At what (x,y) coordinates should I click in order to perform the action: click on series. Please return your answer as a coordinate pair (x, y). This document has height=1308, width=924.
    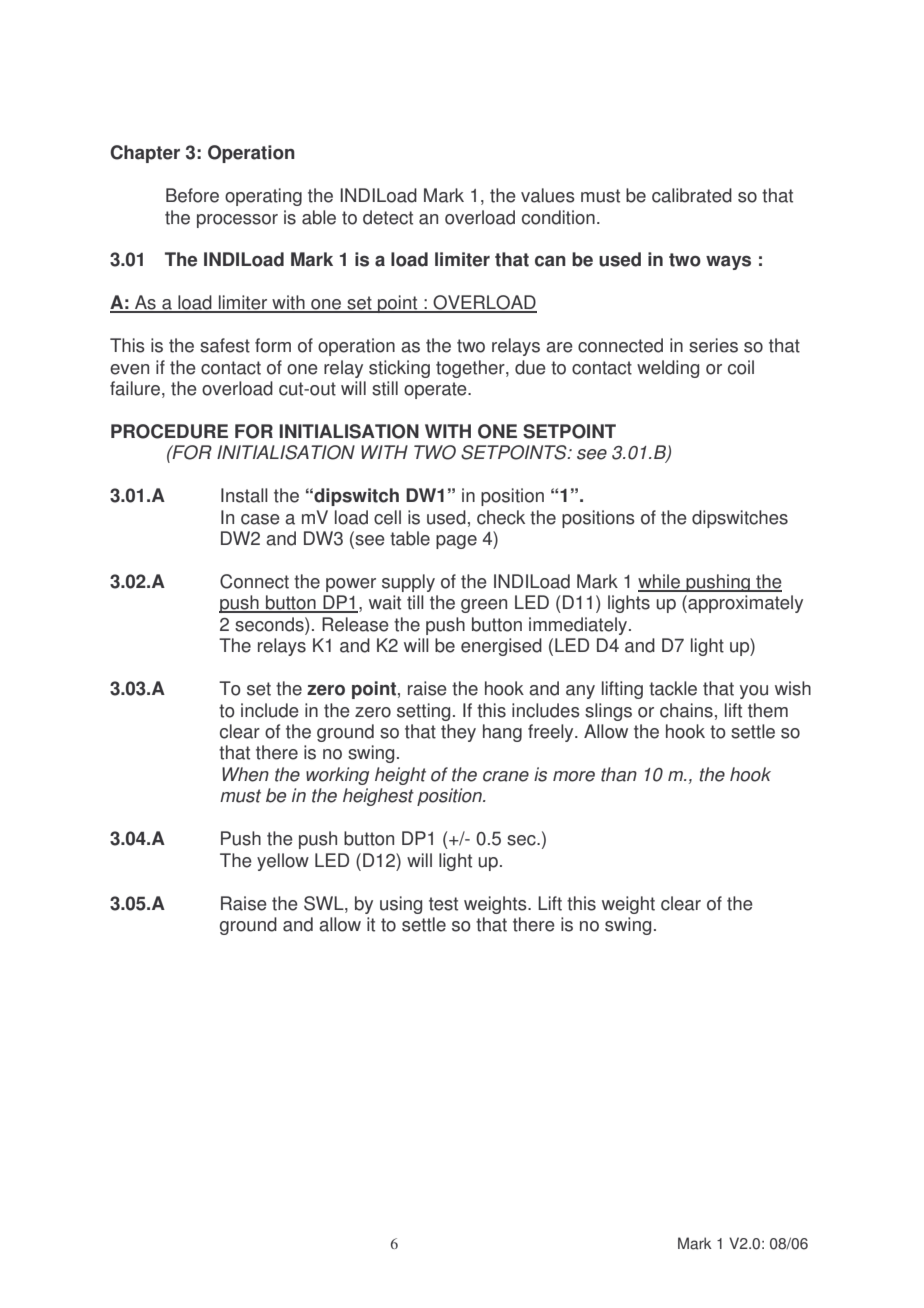
    Looking at the image, I should click on (713, 345).
